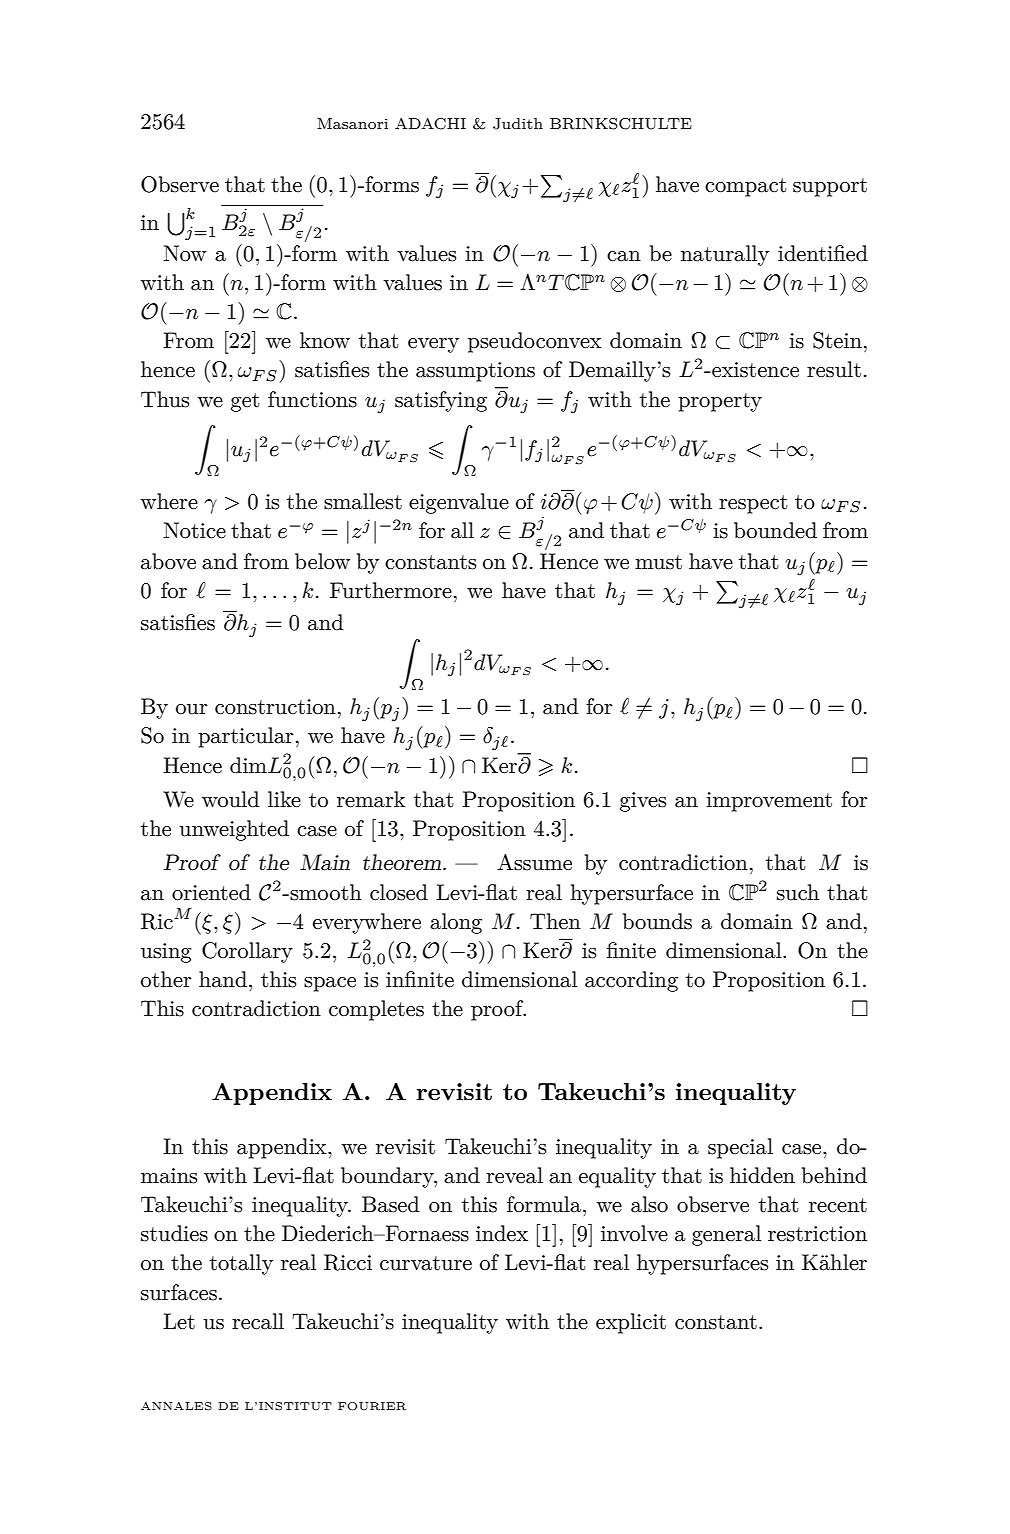  Describe the element at coordinates (775, 530) in the screenshot. I see `bounded` at that location.
